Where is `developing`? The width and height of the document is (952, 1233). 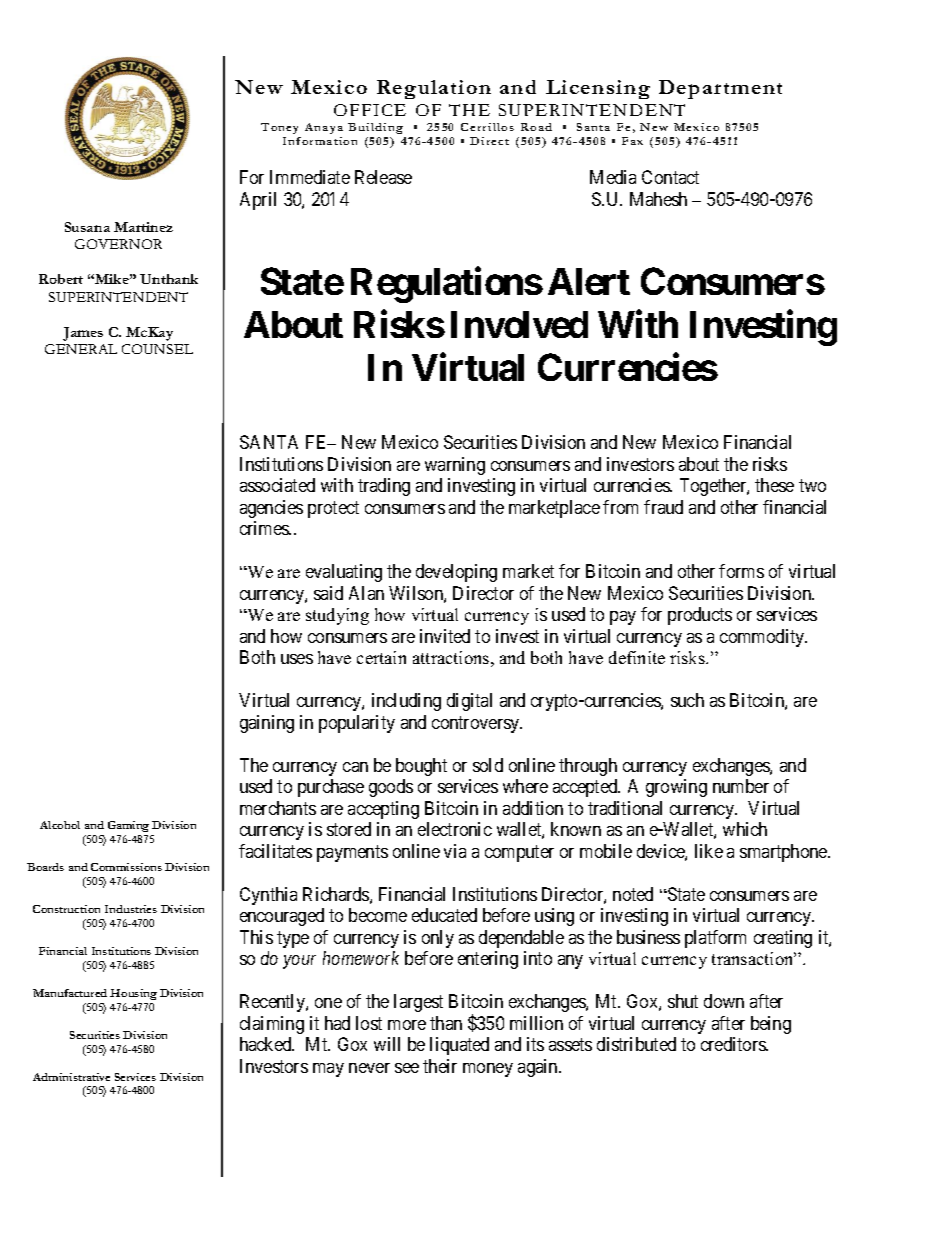
developing is located at coordinates (456, 573).
